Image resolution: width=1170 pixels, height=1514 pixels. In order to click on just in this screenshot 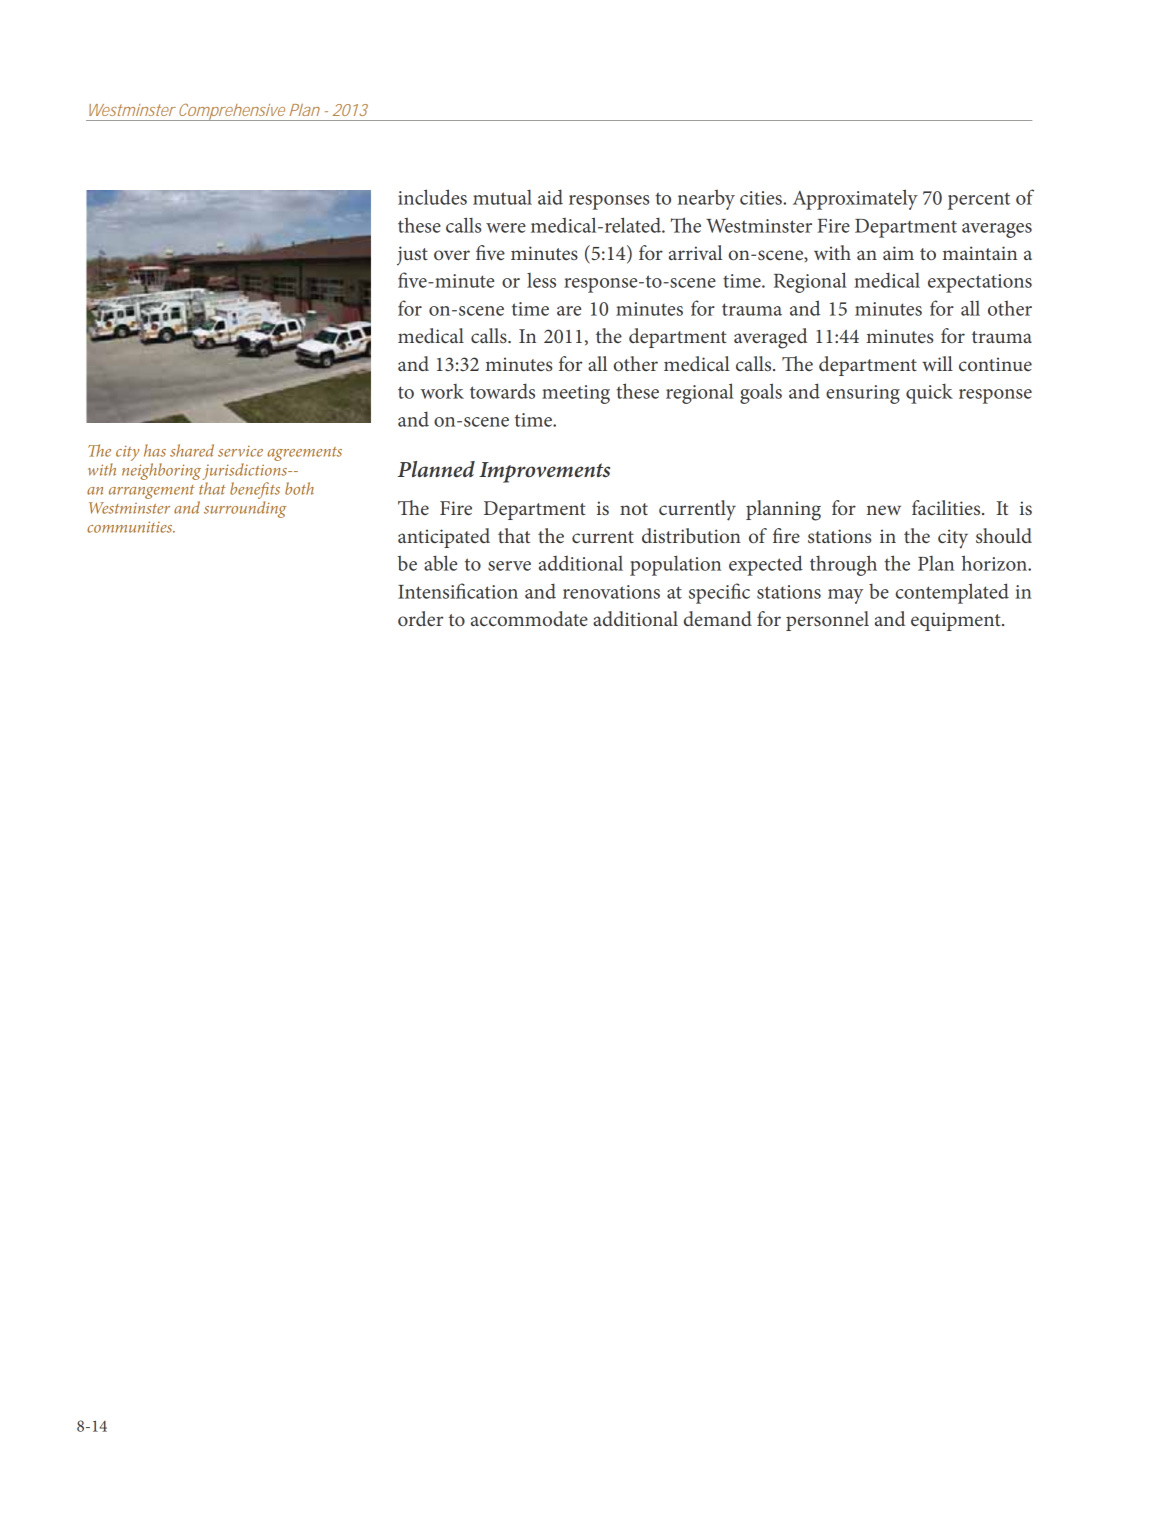, I will do `click(412, 256)`.
